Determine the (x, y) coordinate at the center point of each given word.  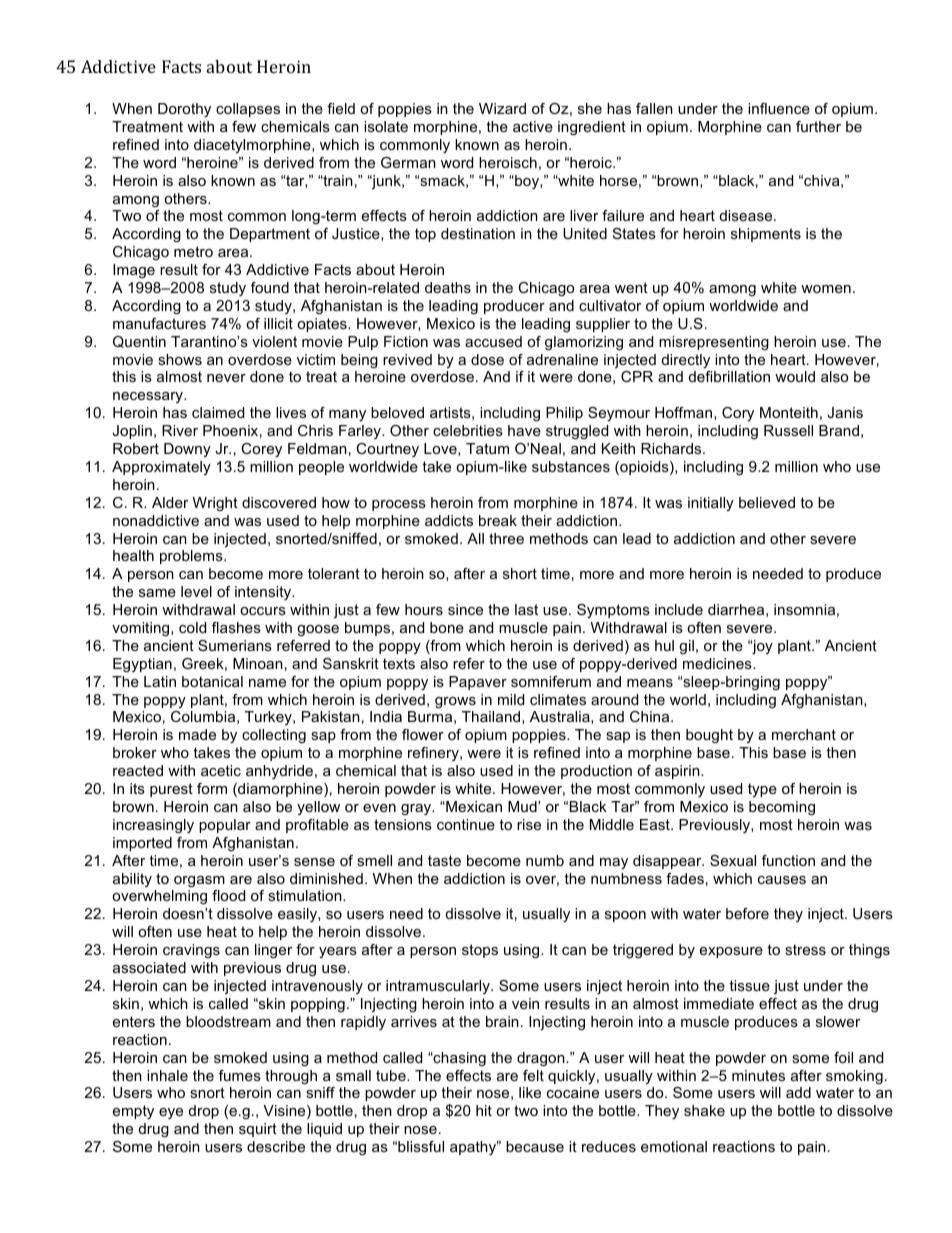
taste (444, 860)
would (795, 376)
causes (782, 880)
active (533, 126)
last (526, 609)
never (226, 378)
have (524, 430)
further (818, 126)
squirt (258, 1130)
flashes (236, 627)
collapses (248, 110)
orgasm (199, 882)
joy (761, 647)
